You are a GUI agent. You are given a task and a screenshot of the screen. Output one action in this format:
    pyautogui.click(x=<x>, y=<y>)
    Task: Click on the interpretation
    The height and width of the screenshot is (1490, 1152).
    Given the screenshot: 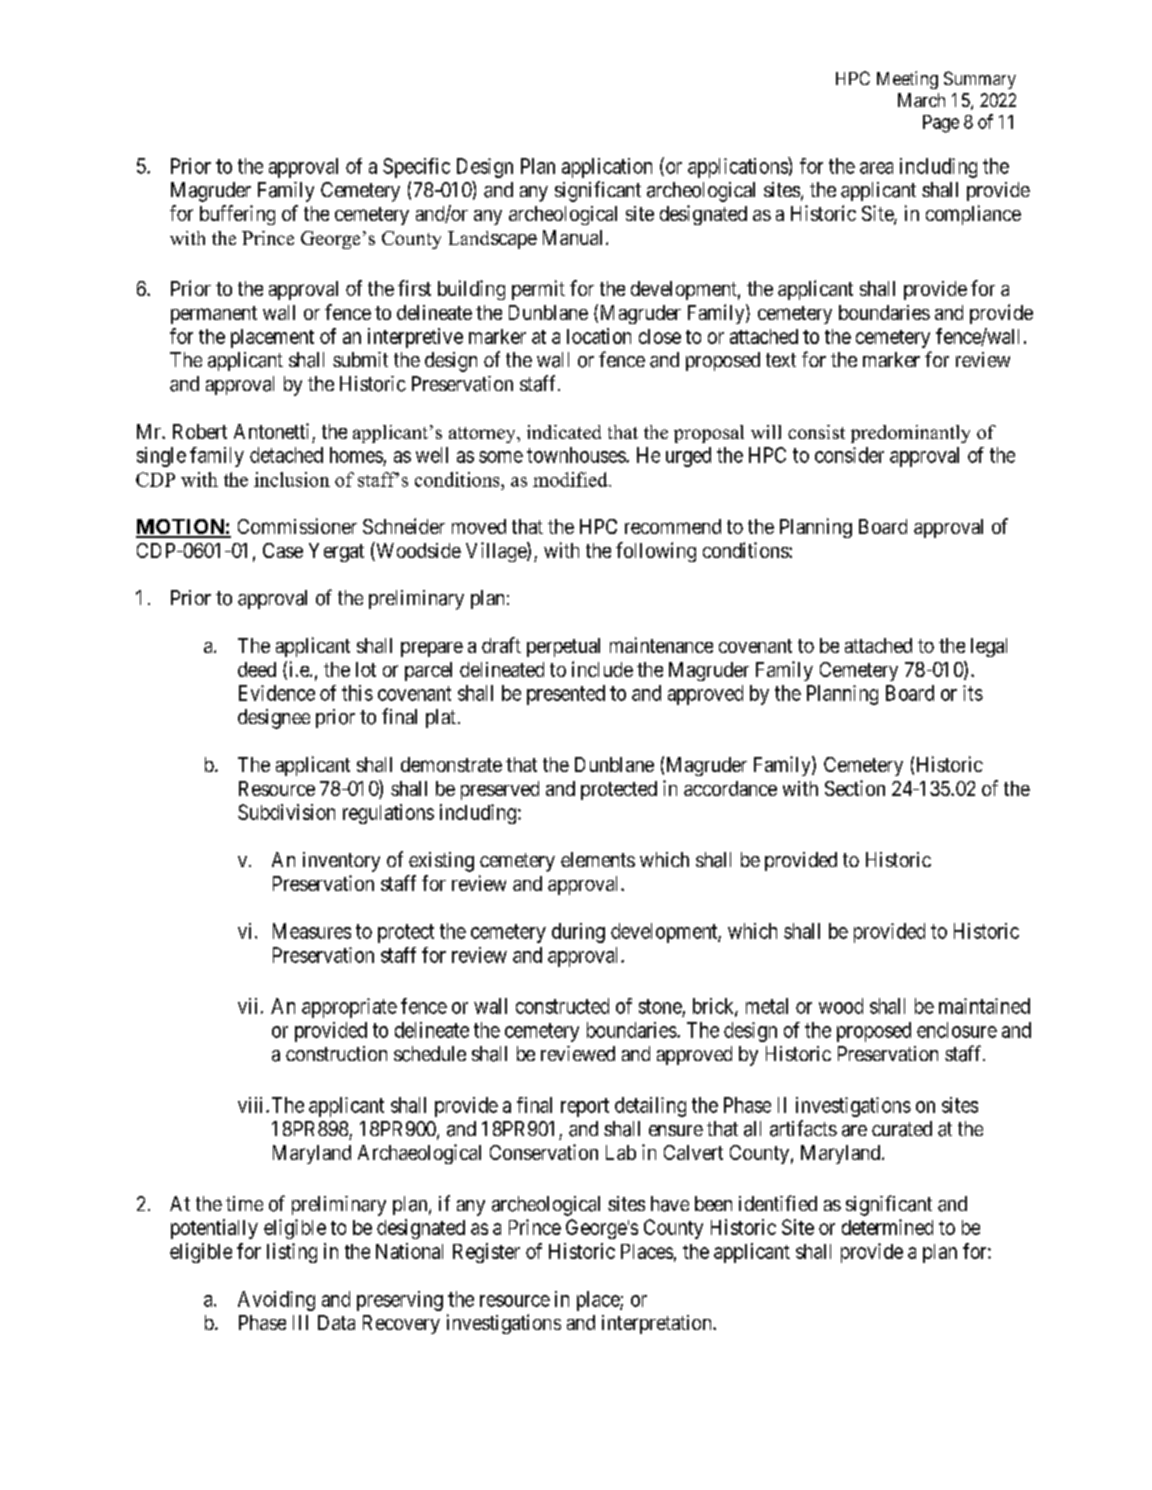 What is the action you would take?
    pyautogui.click(x=658, y=1324)
